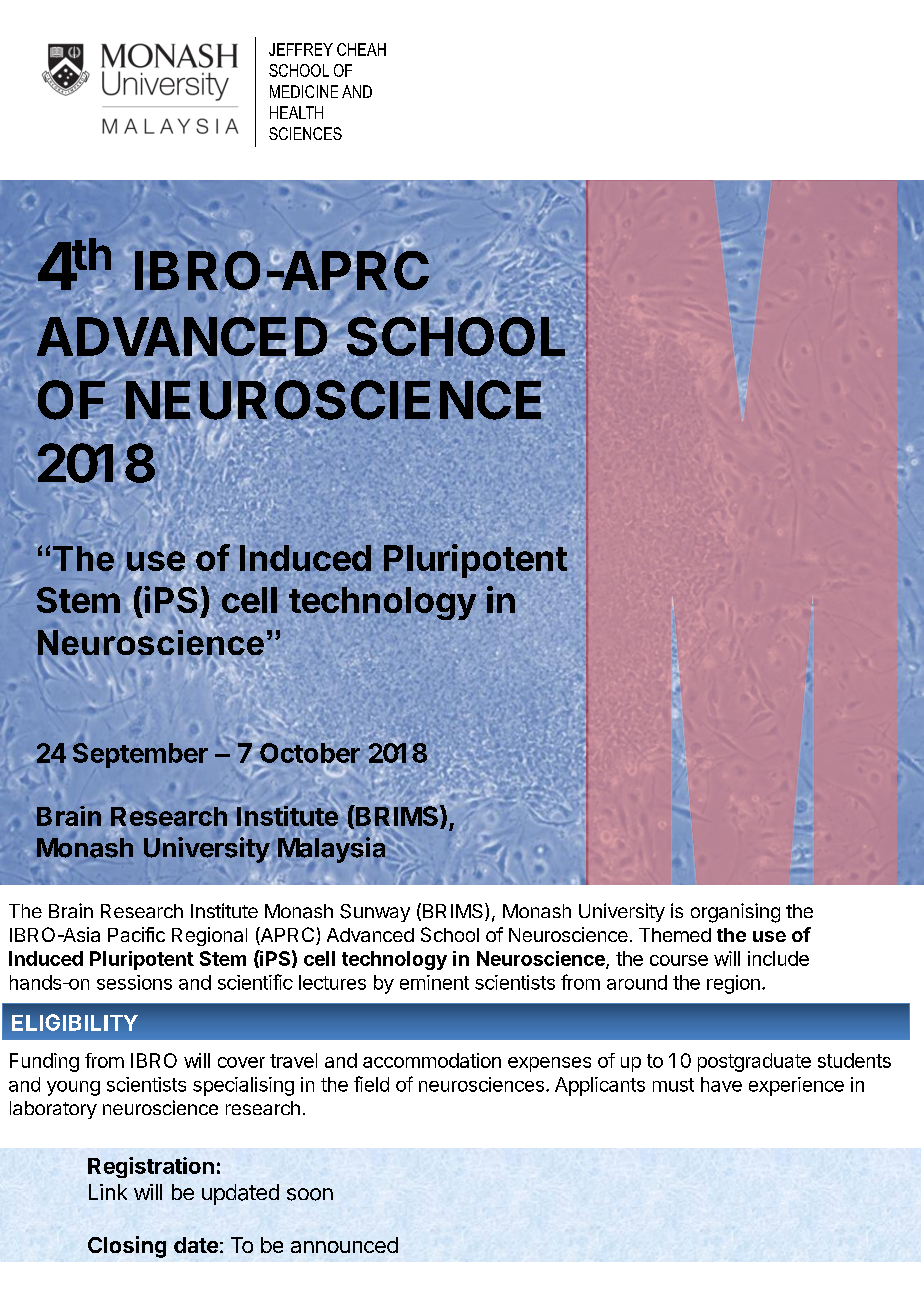 This page has height=1308, width=924. Describe the element at coordinates (754, 1062) in the page. I see `postgraduate` at that location.
